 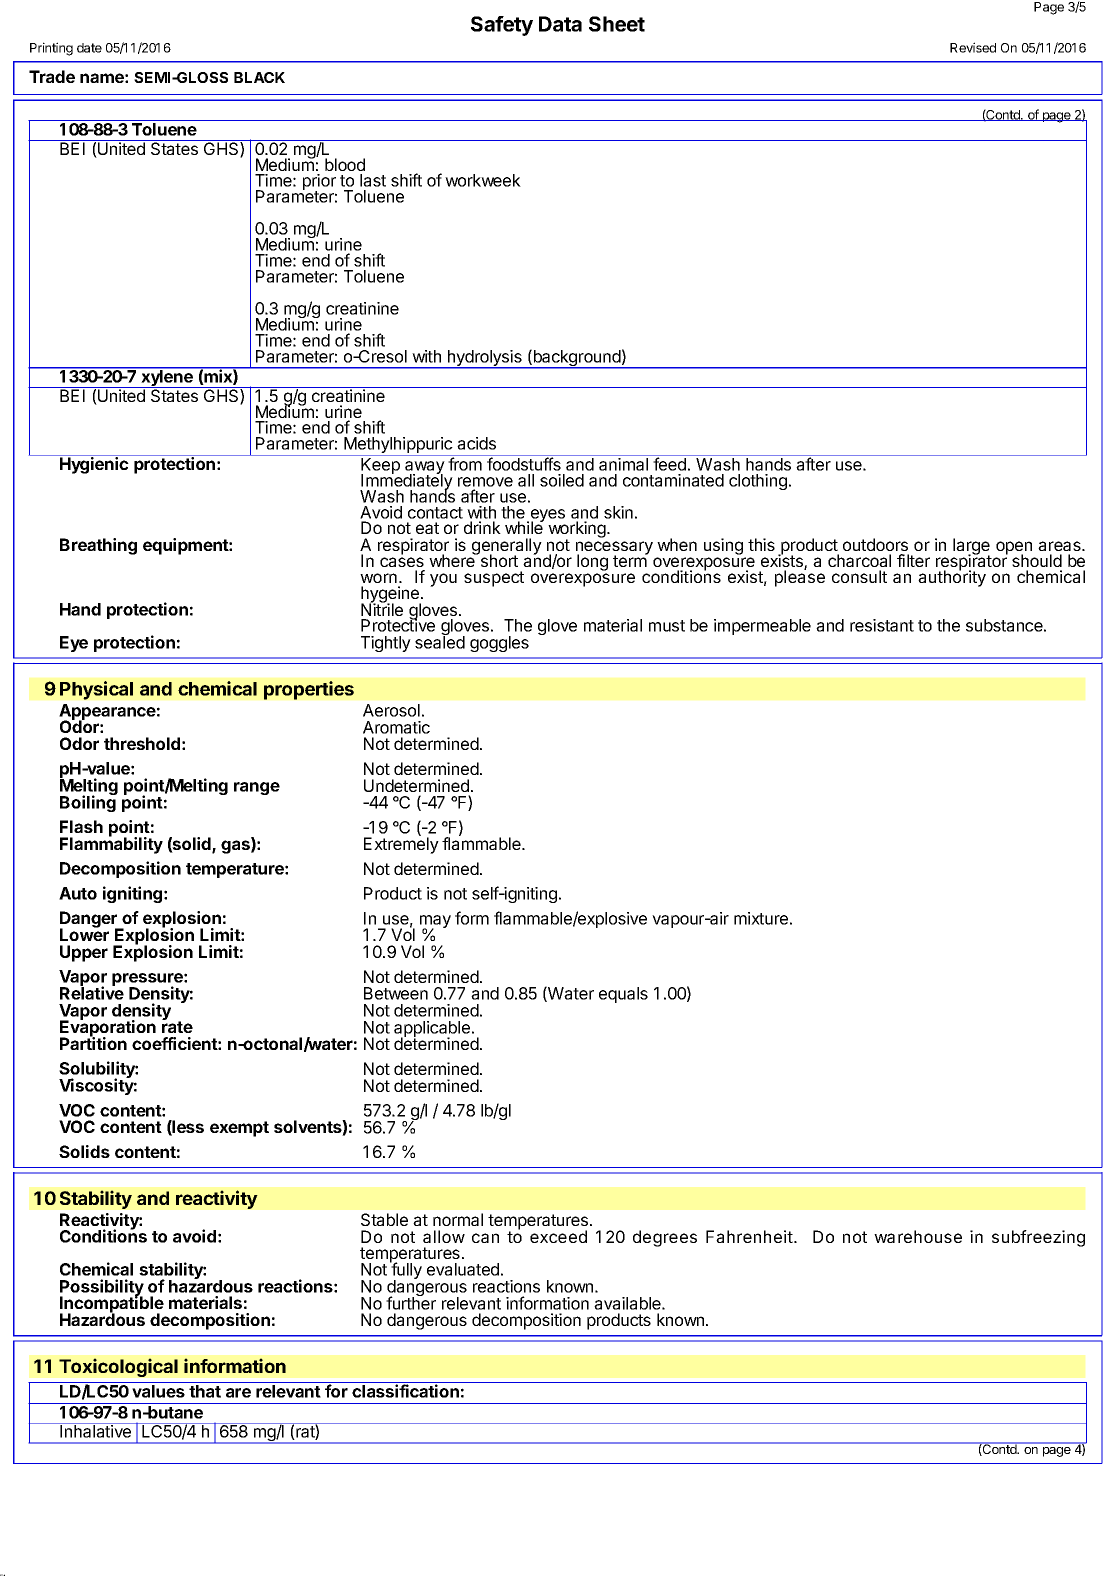 What do you see at coordinates (761, 918) in the page?
I see `mixture` at bounding box center [761, 918].
